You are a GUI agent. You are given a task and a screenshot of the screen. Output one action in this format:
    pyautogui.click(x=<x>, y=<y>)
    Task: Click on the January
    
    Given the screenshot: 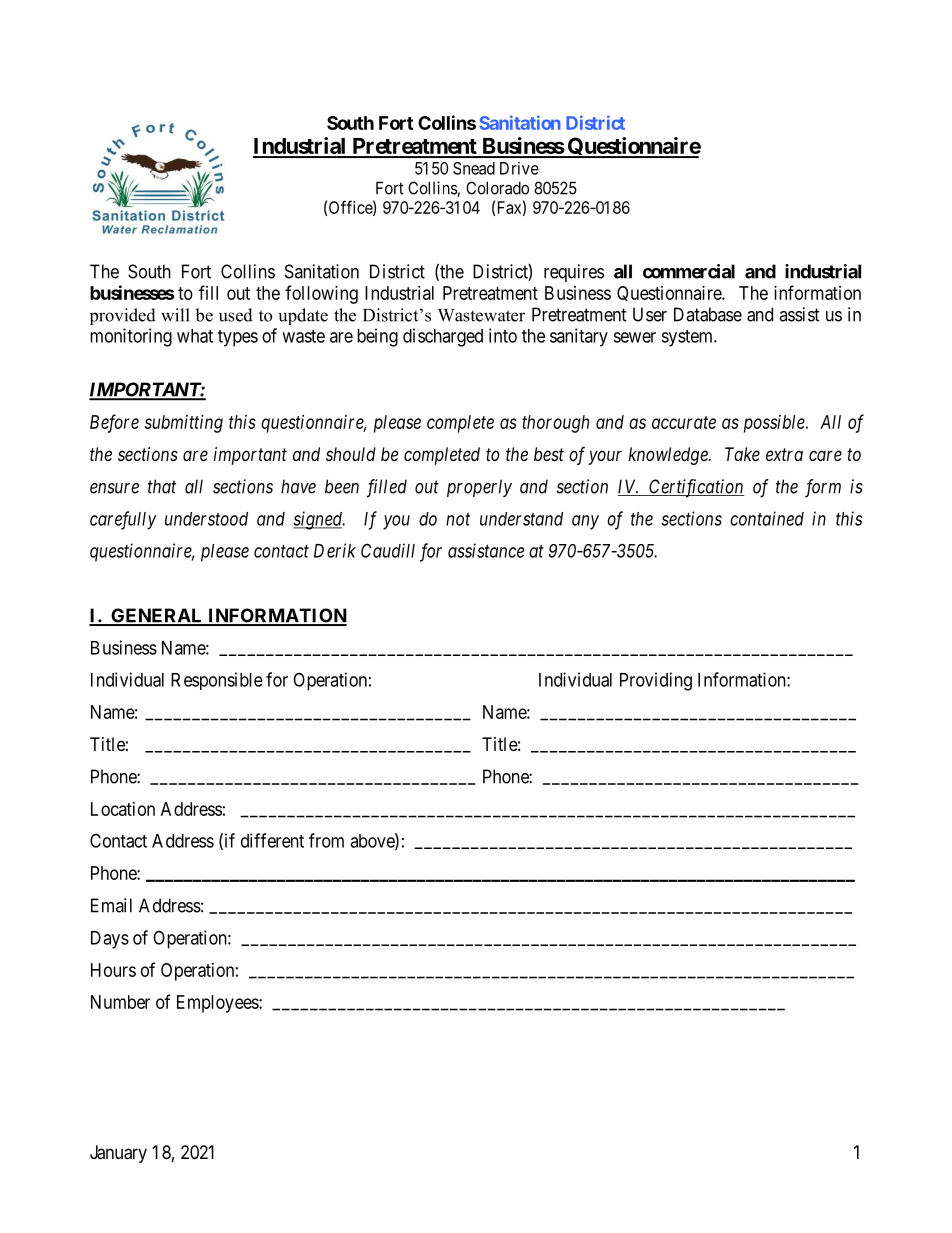 What is the action you would take?
    pyautogui.click(x=118, y=1154)
